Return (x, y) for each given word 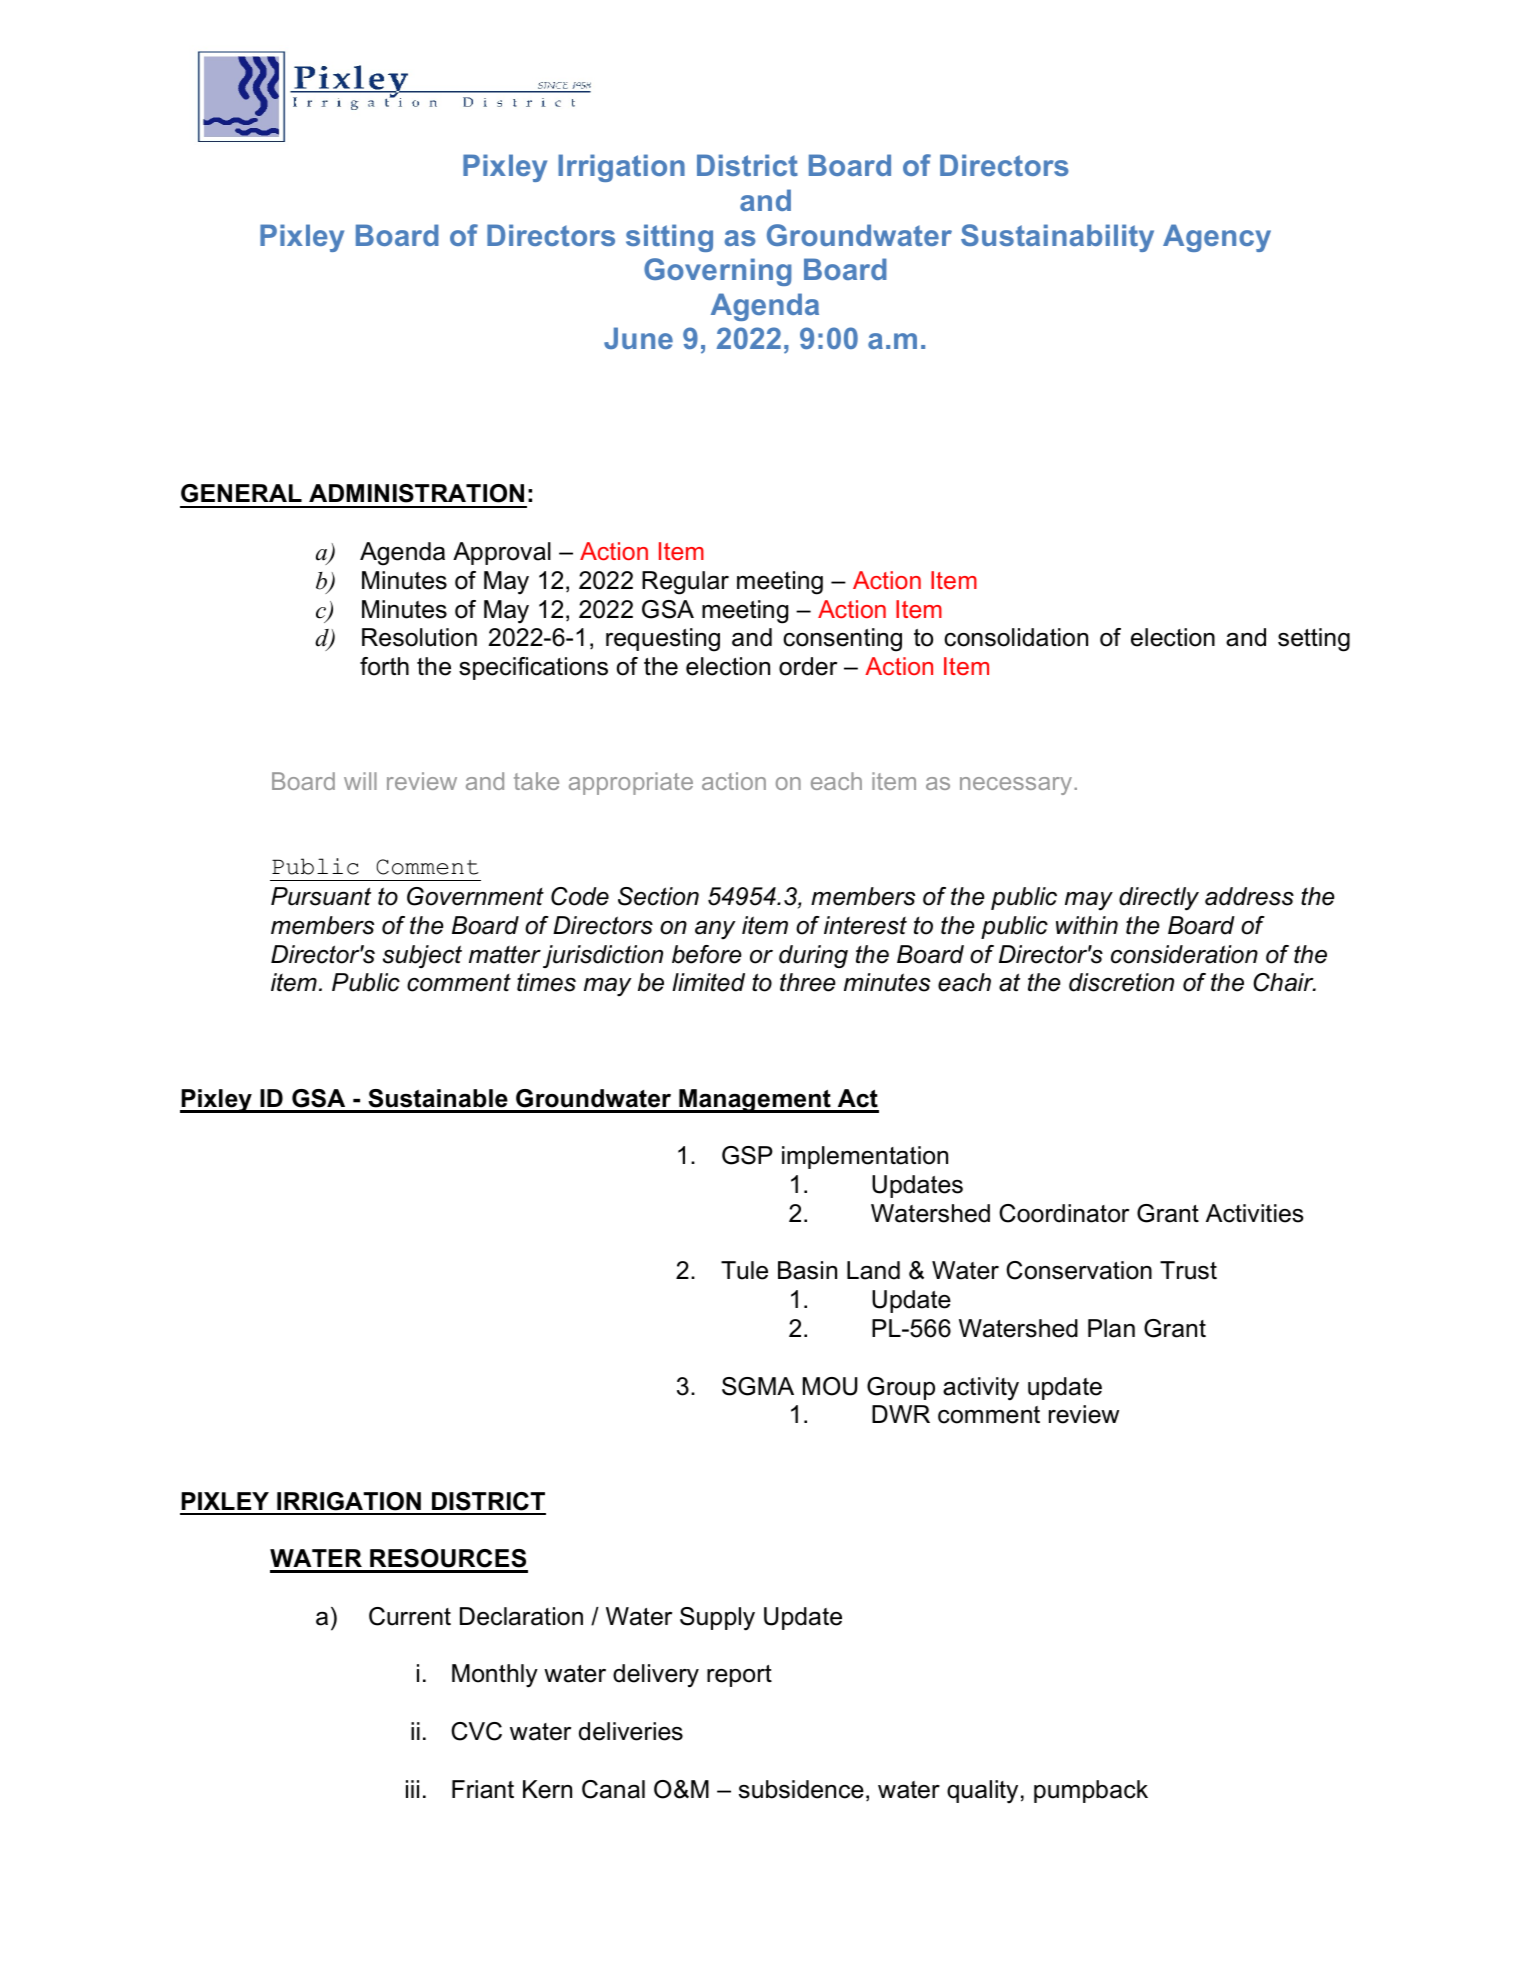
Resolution (419, 637)
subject (422, 956)
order (808, 666)
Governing (717, 272)
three (808, 982)
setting (1314, 640)
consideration (1184, 954)
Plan (1111, 1328)
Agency (1217, 238)
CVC (476, 1731)
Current (410, 1616)
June (638, 338)
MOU (830, 1386)
